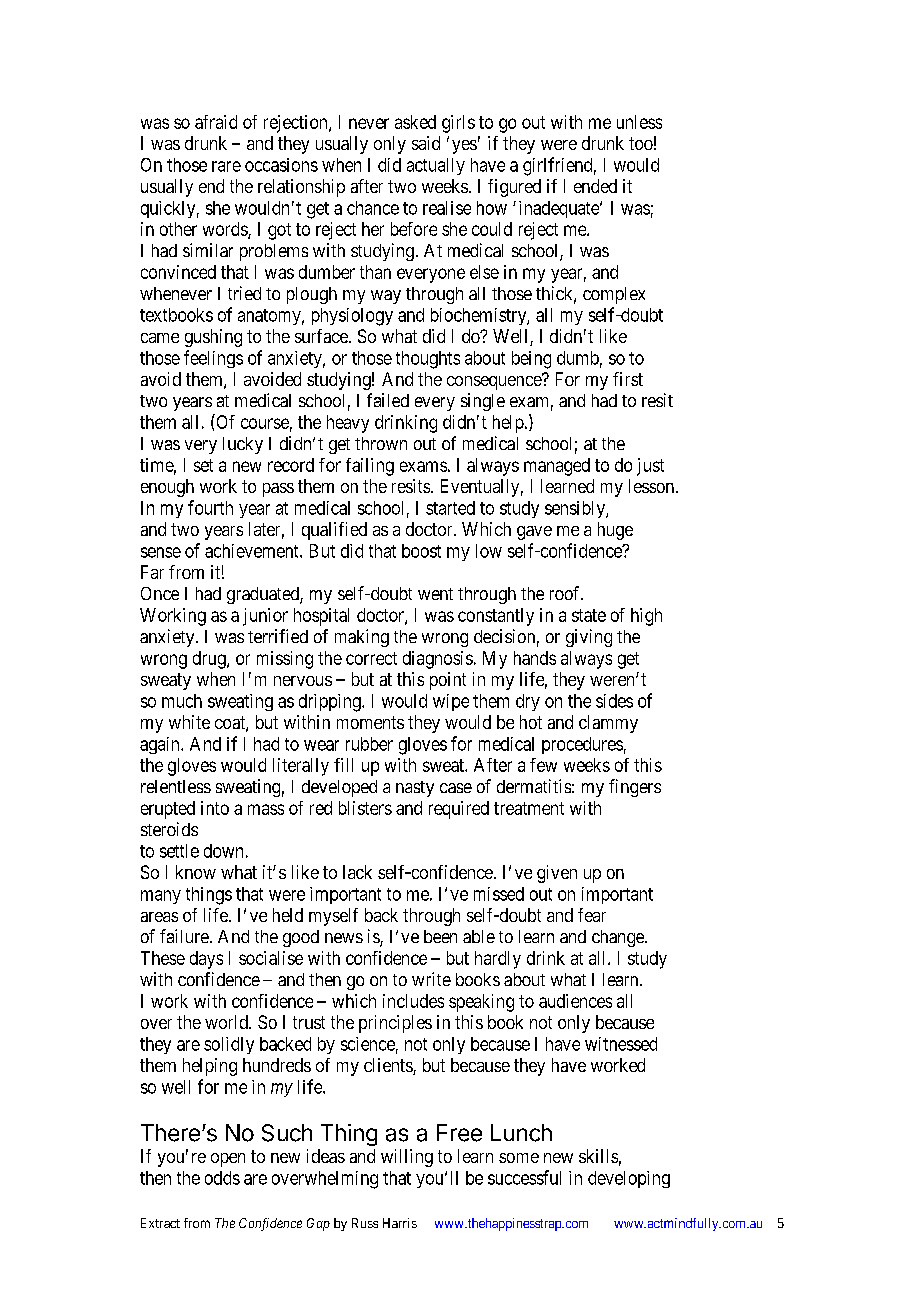 Image resolution: width=924 pixels, height=1308 pixels. Describe the element at coordinates (226, 166) in the screenshot. I see `rare` at that location.
